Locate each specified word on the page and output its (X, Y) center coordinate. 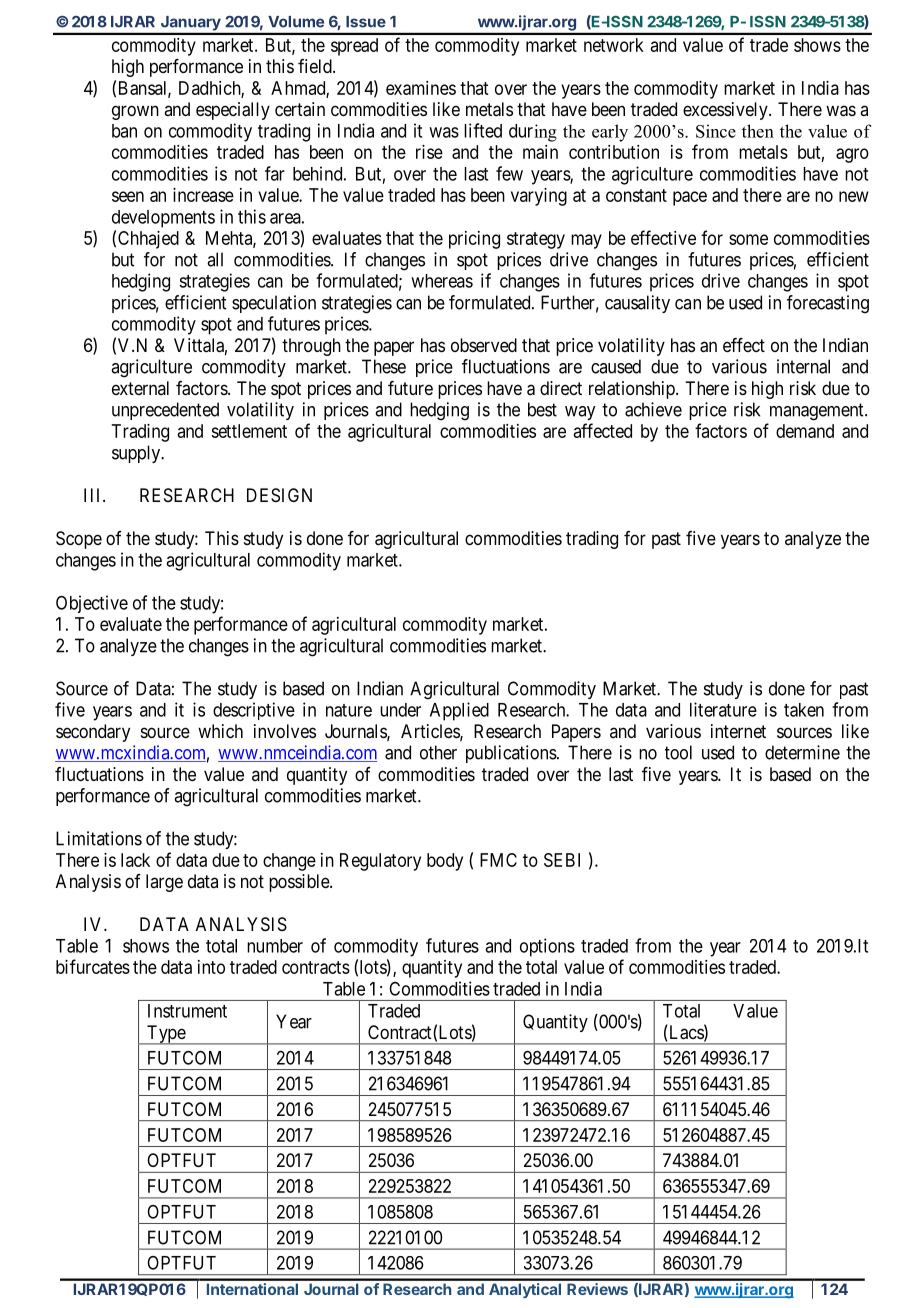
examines (421, 88)
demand (805, 431)
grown (135, 112)
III (94, 495)
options (547, 947)
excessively (726, 111)
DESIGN (279, 495)
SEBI (562, 860)
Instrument (187, 1011)
